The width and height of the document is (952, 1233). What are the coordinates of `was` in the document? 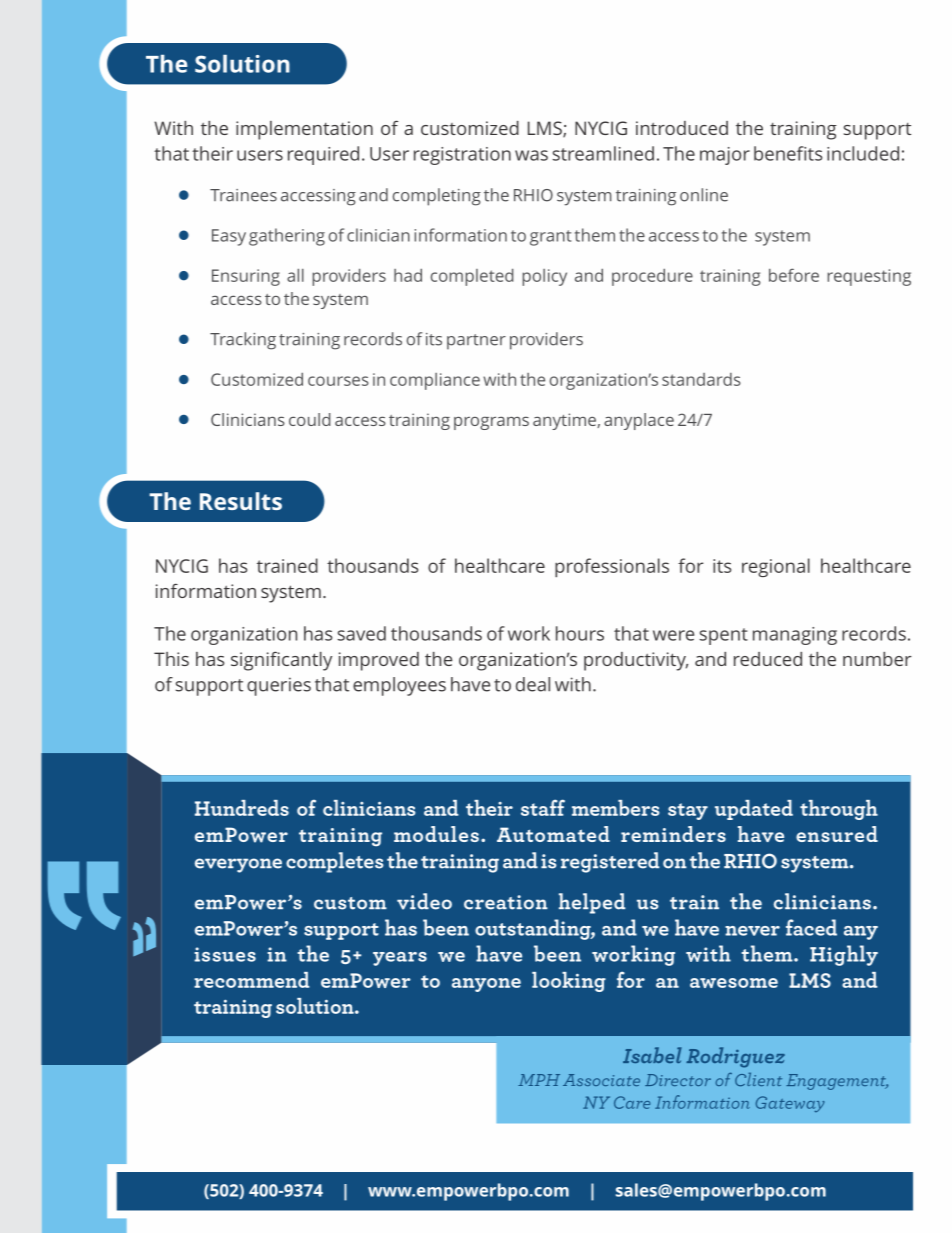 It's located at (531, 155).
